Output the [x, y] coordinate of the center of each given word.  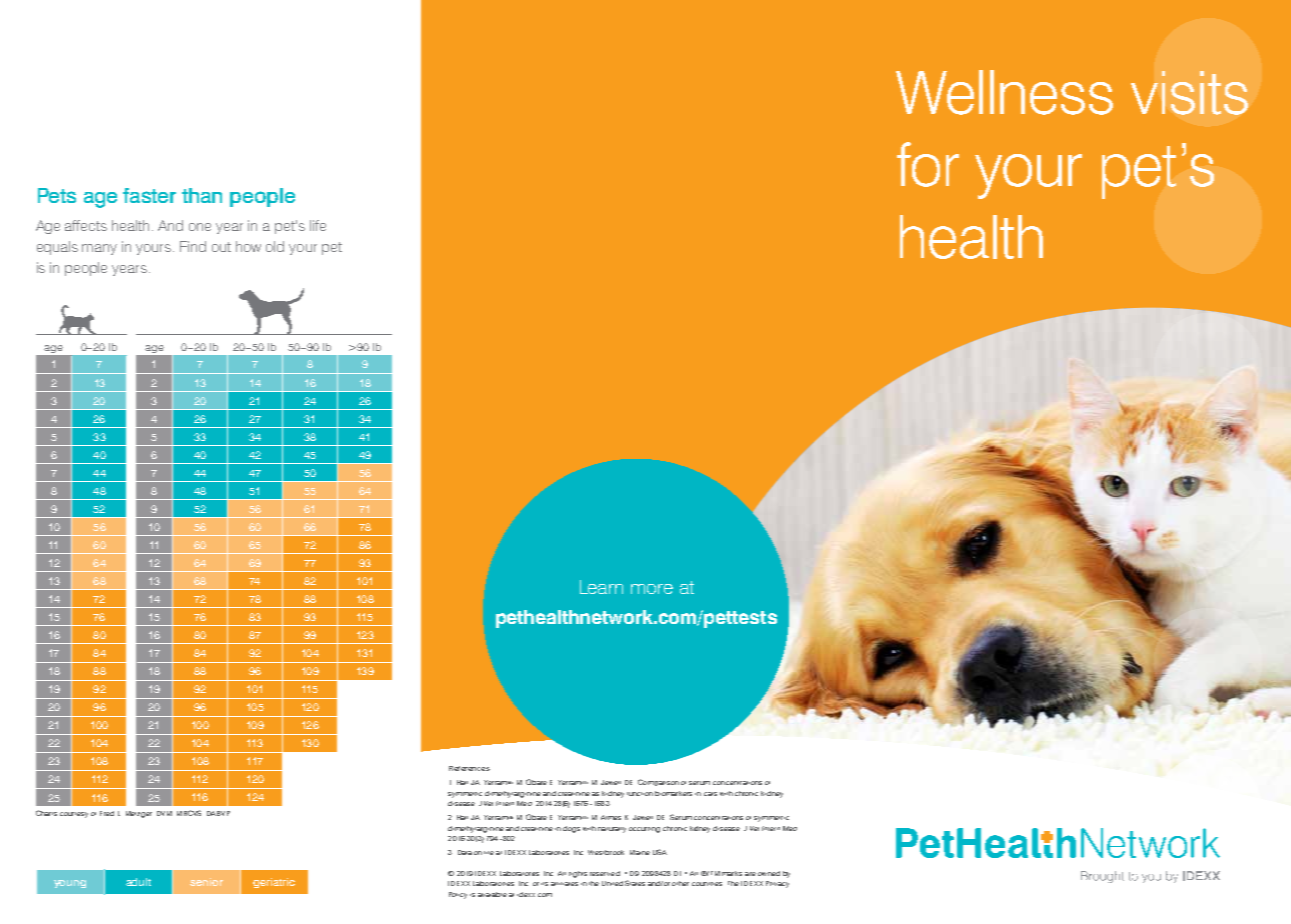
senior [206, 882]
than [202, 195]
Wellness [1004, 92]
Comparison [658, 782]
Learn [601, 587]
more [652, 589]
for [928, 164]
